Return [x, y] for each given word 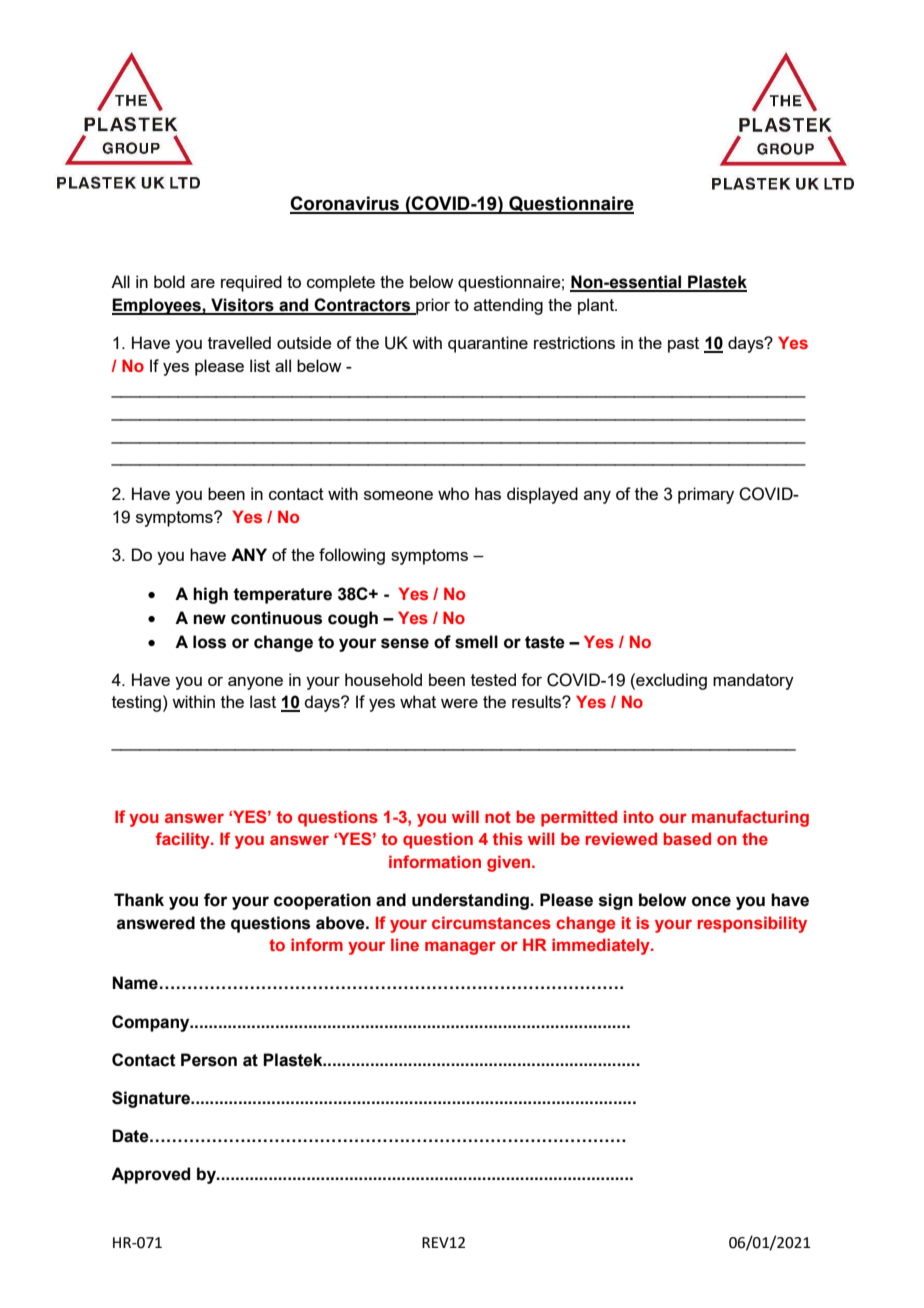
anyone [255, 683]
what [418, 701]
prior [432, 306]
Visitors [242, 306]
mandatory [753, 681]
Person [209, 1060]
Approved [150, 1175]
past [683, 345]
